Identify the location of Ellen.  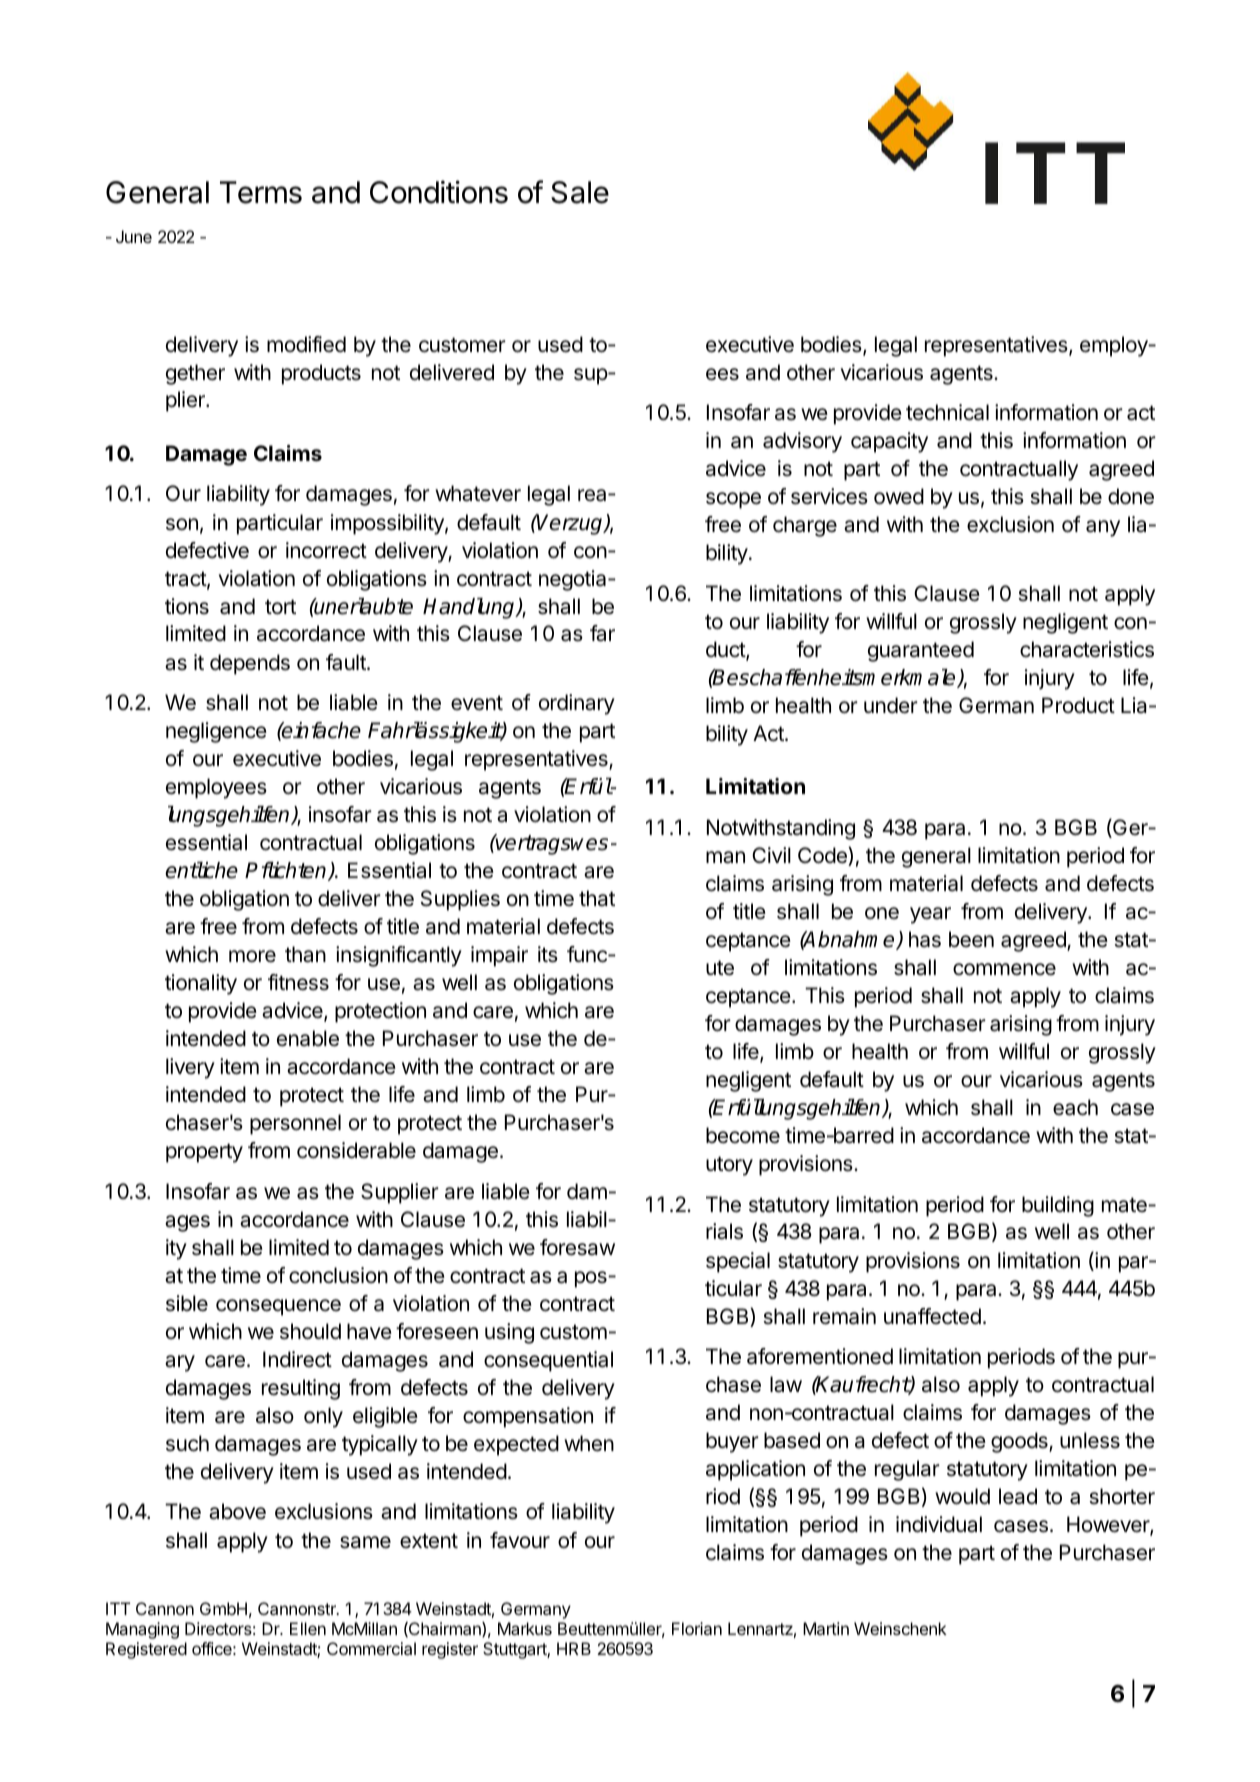
(308, 1628).
